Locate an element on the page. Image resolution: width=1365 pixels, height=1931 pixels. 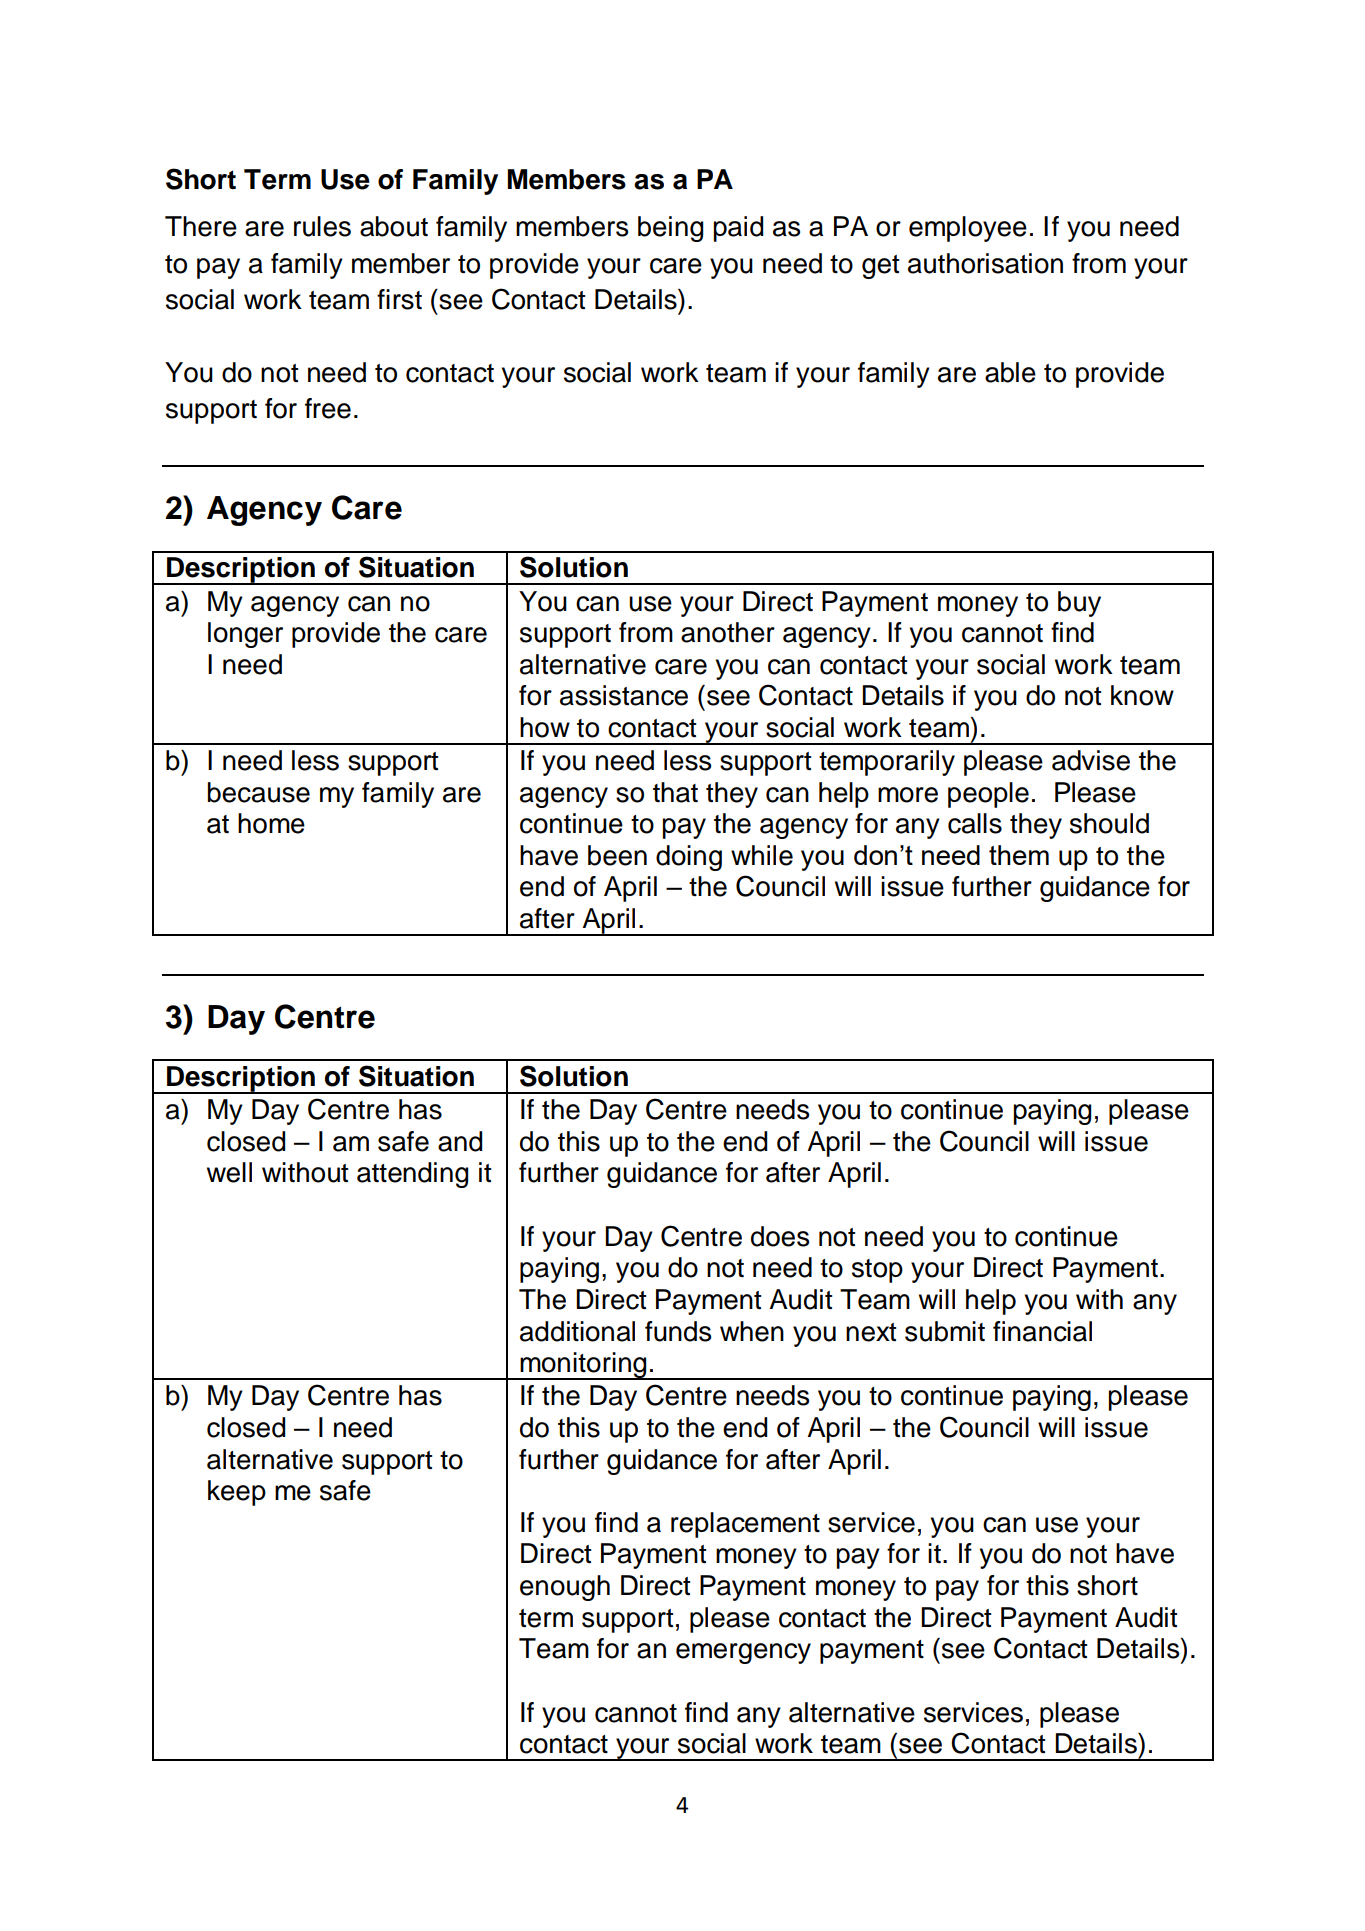
emergency is located at coordinates (743, 1653).
